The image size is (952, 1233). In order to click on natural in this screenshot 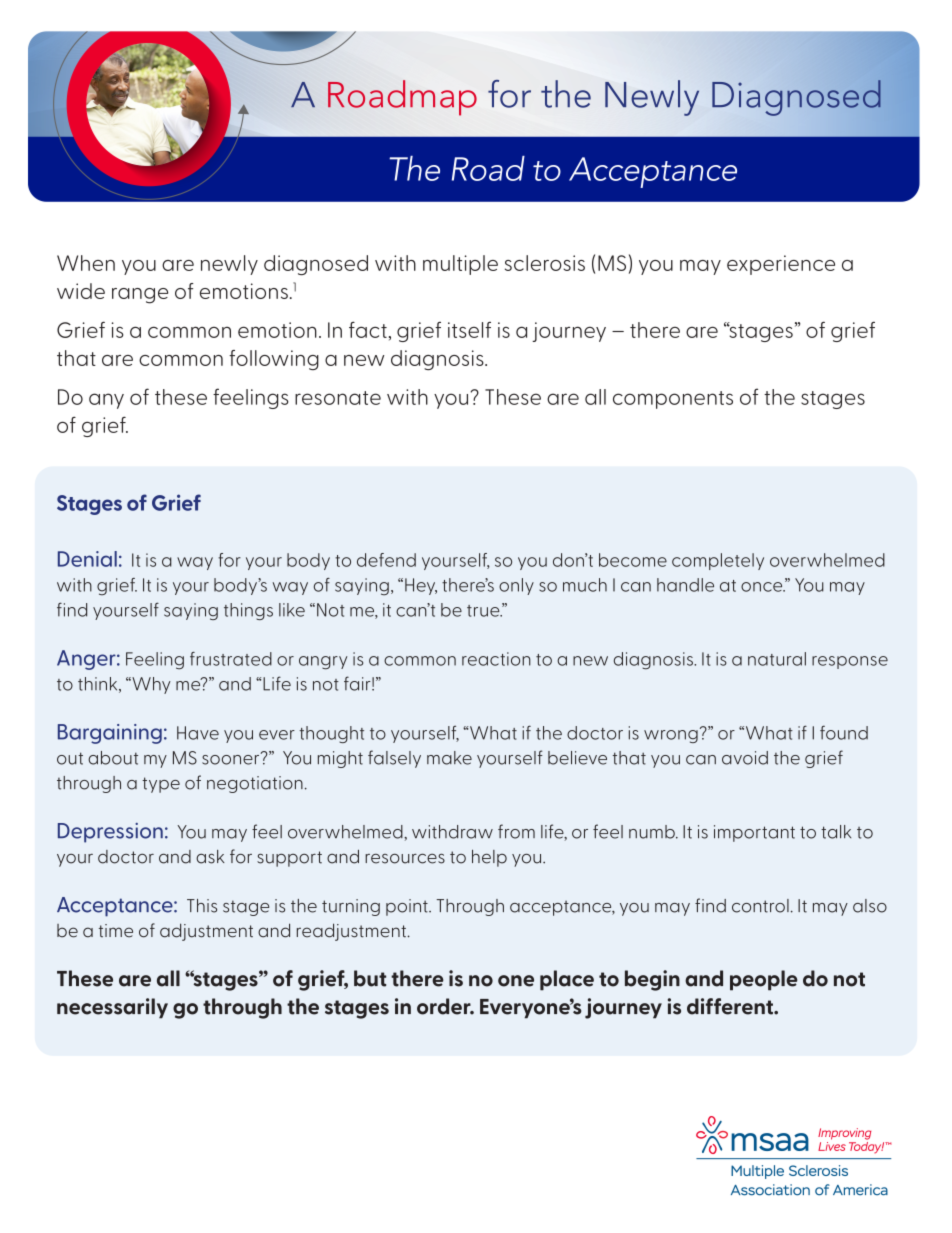, I will do `click(777, 659)`.
